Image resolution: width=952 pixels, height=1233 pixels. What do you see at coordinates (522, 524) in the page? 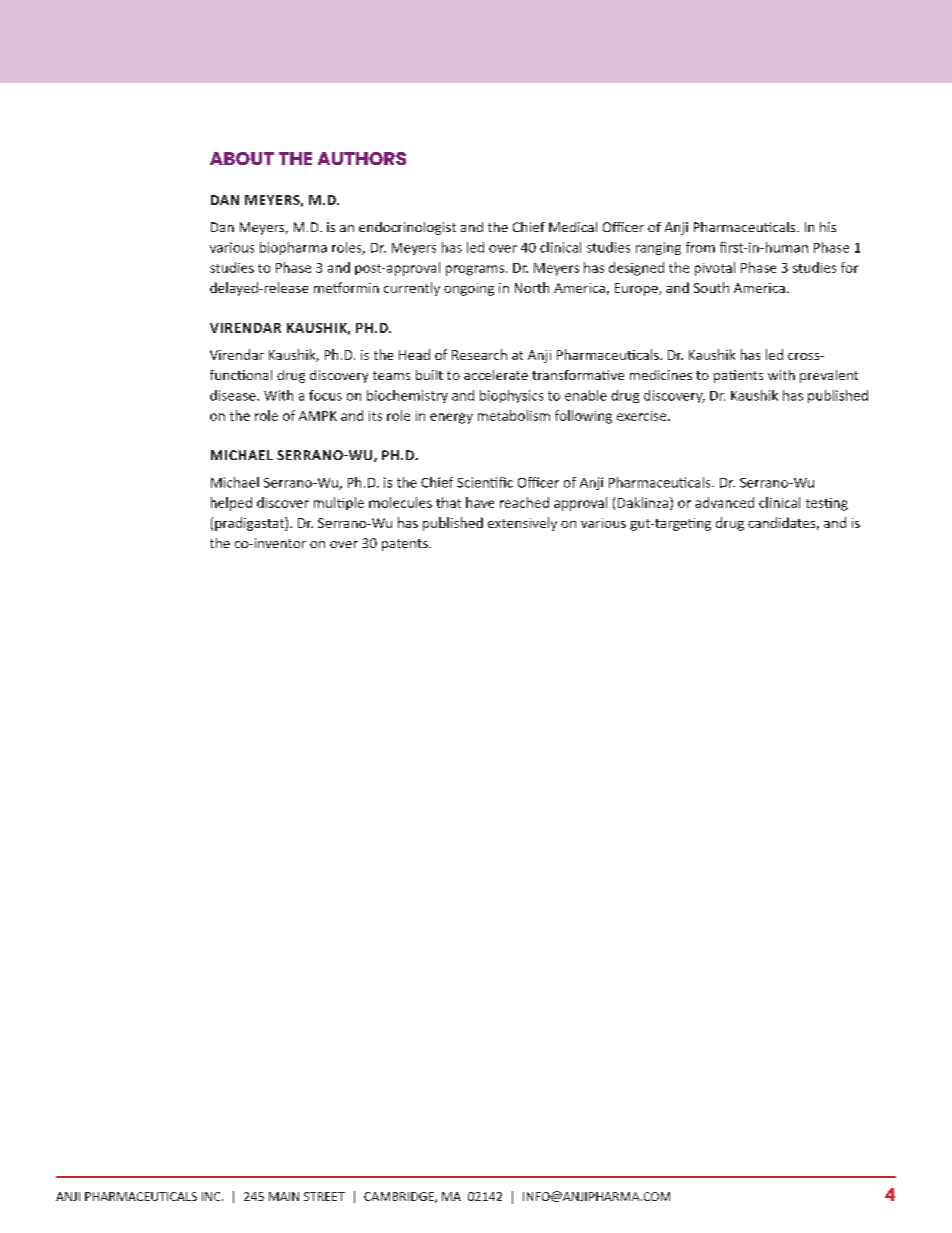
I see `extensively` at bounding box center [522, 524].
